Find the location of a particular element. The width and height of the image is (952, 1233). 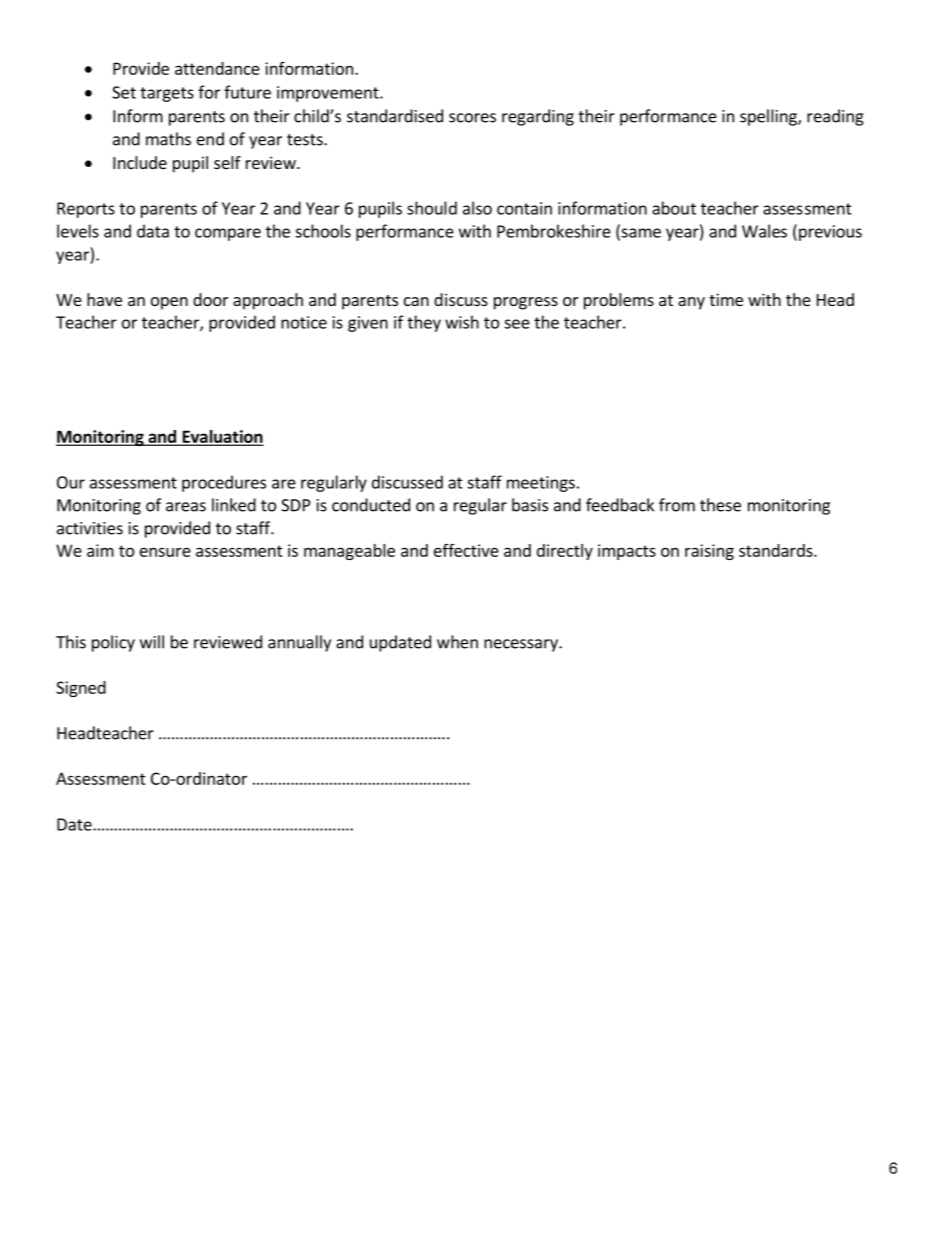

Evaluation is located at coordinates (221, 437).
